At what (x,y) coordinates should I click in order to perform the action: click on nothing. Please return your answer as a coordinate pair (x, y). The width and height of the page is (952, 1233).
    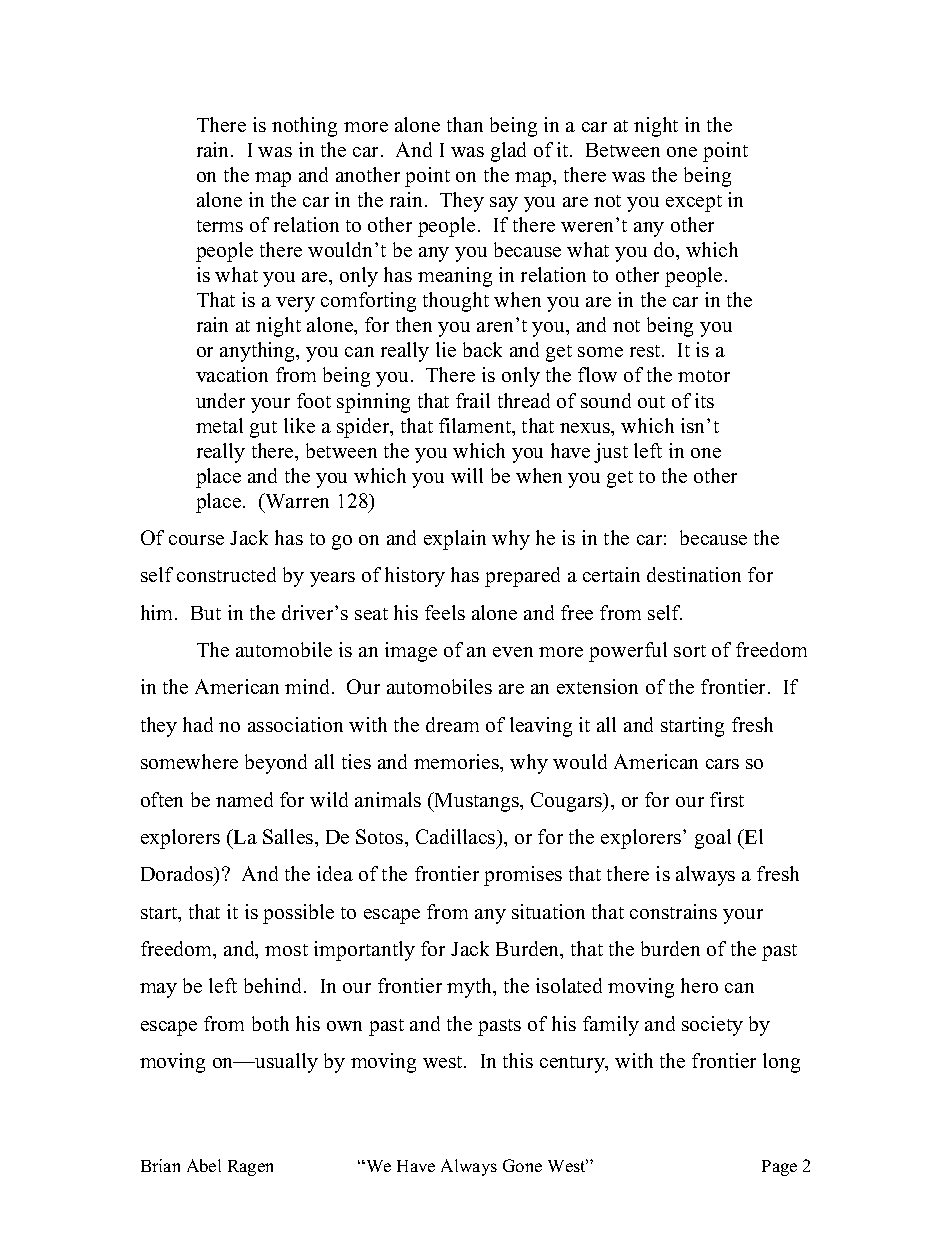
    Looking at the image, I should click on (304, 127).
